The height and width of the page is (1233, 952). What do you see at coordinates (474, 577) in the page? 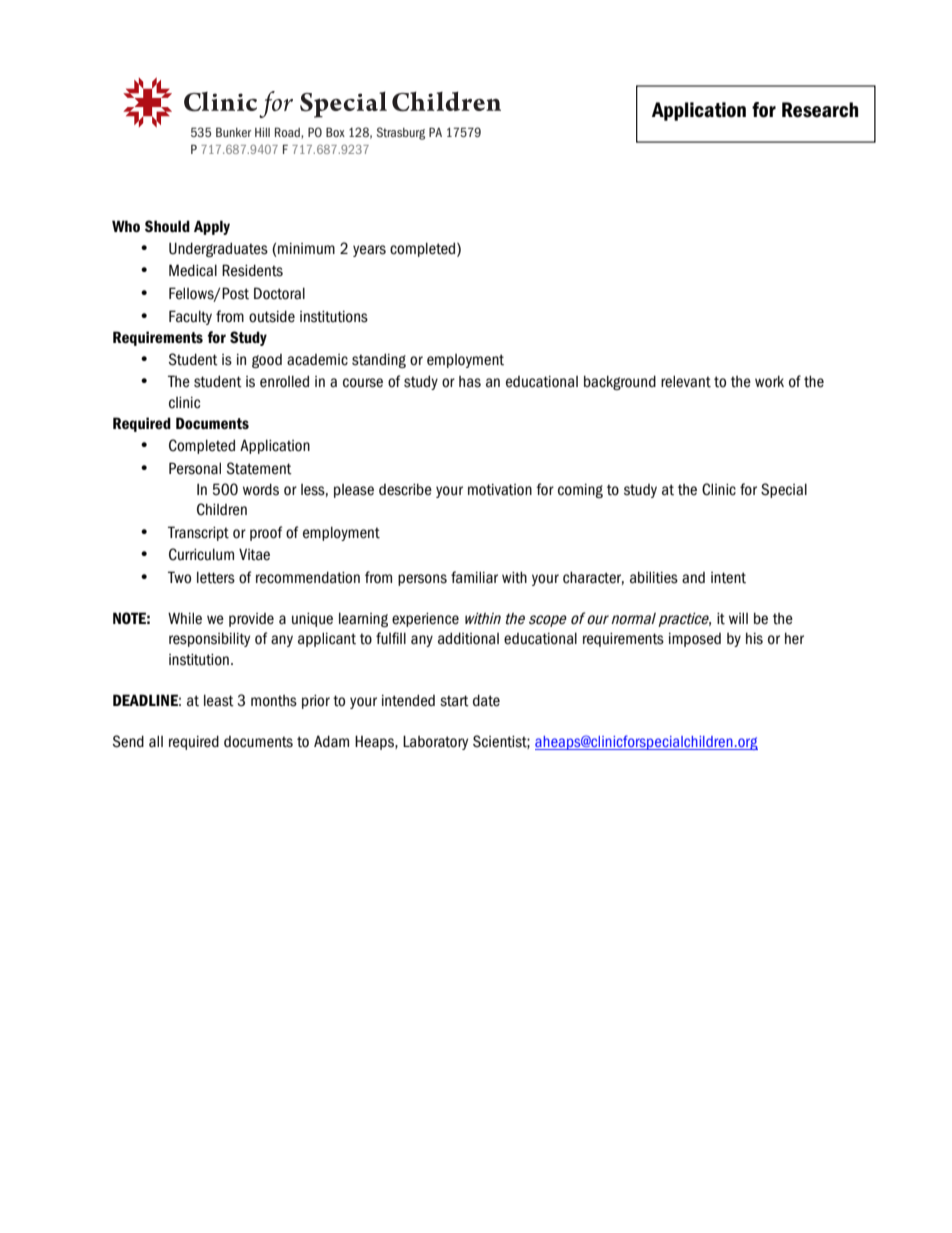
I see `familiar` at bounding box center [474, 577].
